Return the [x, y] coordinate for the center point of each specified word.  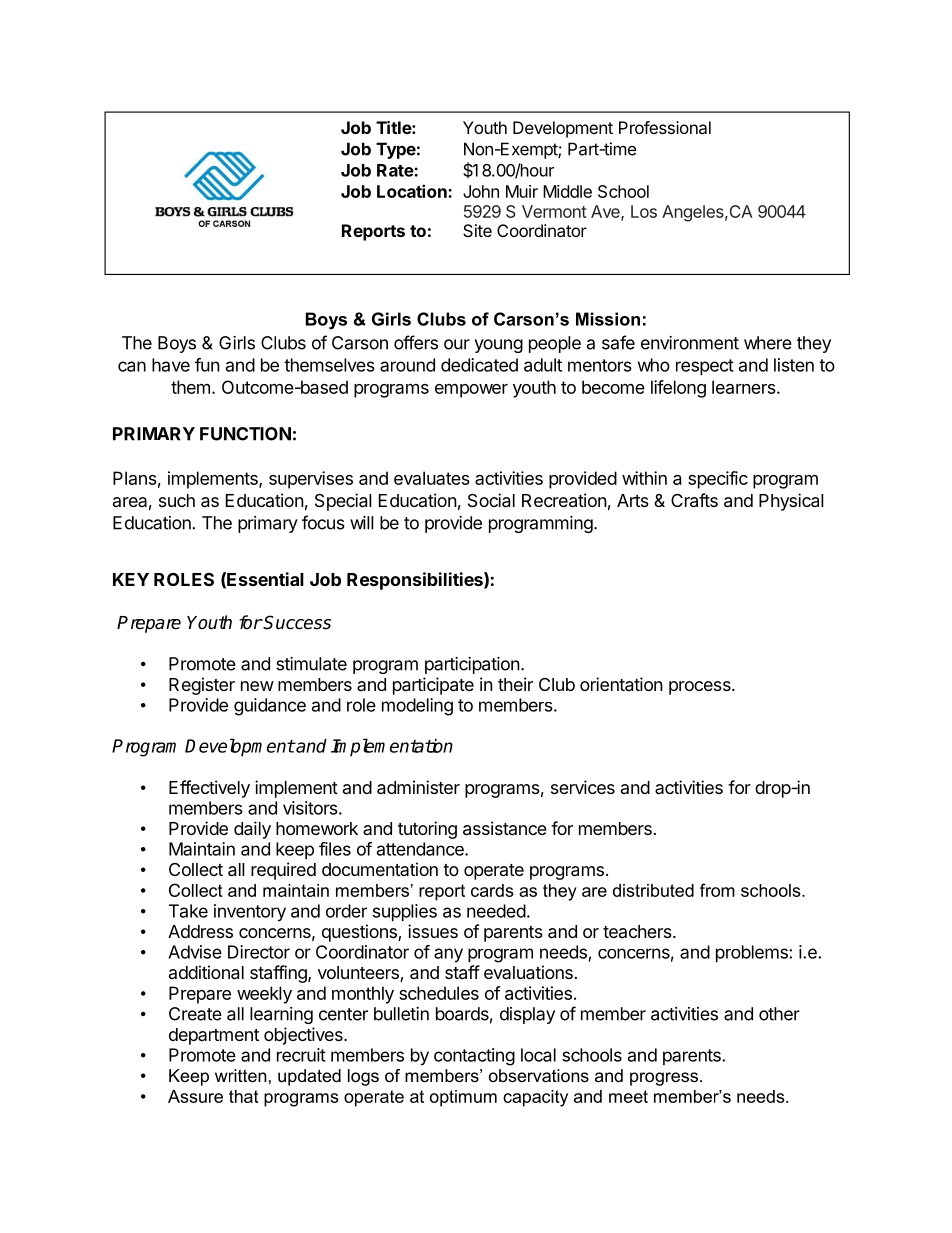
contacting [474, 1057]
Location [413, 191]
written [241, 1075]
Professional [665, 127]
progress [664, 1079]
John [481, 191]
